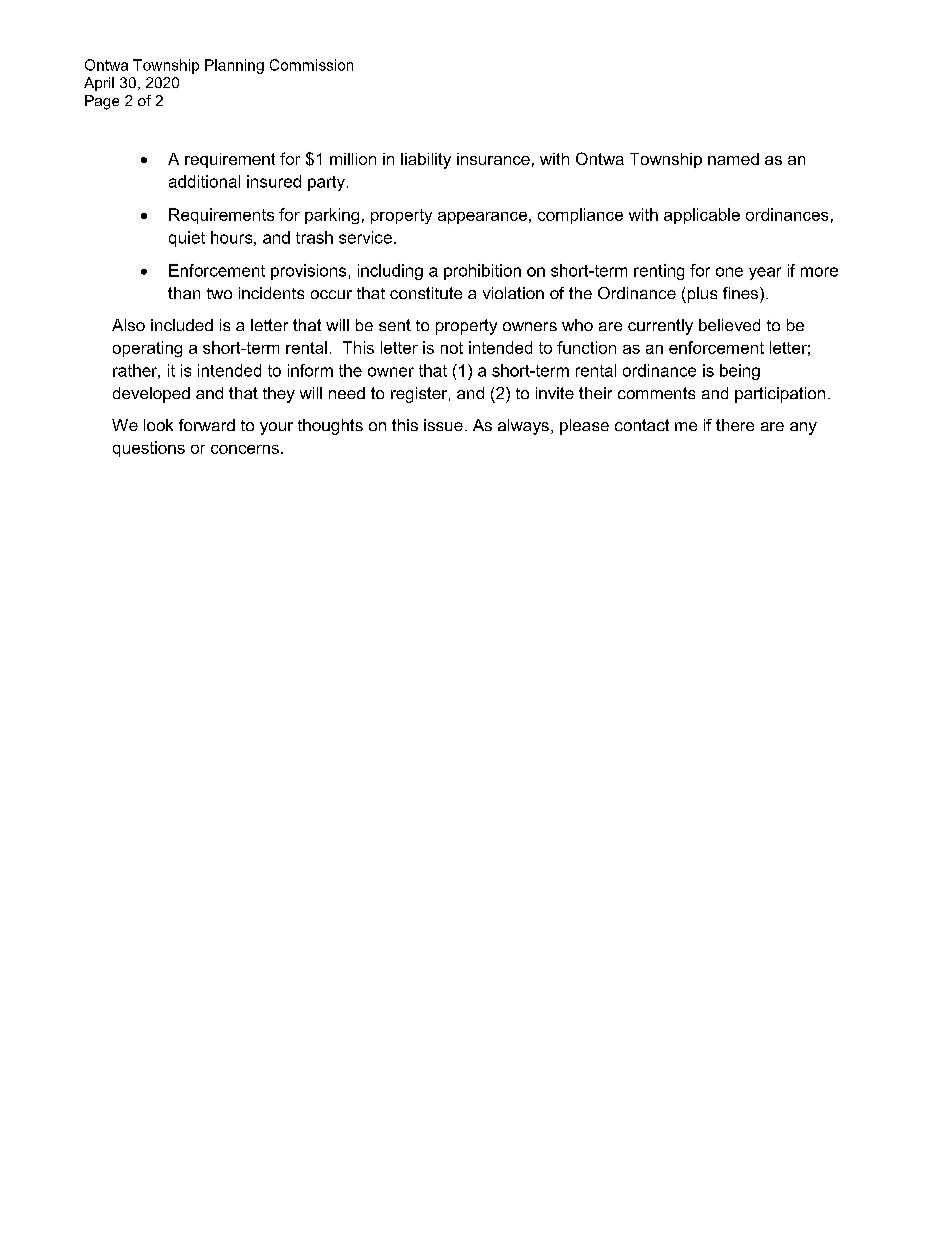 The width and height of the screenshot is (952, 1233). I want to click on named, so click(733, 159).
